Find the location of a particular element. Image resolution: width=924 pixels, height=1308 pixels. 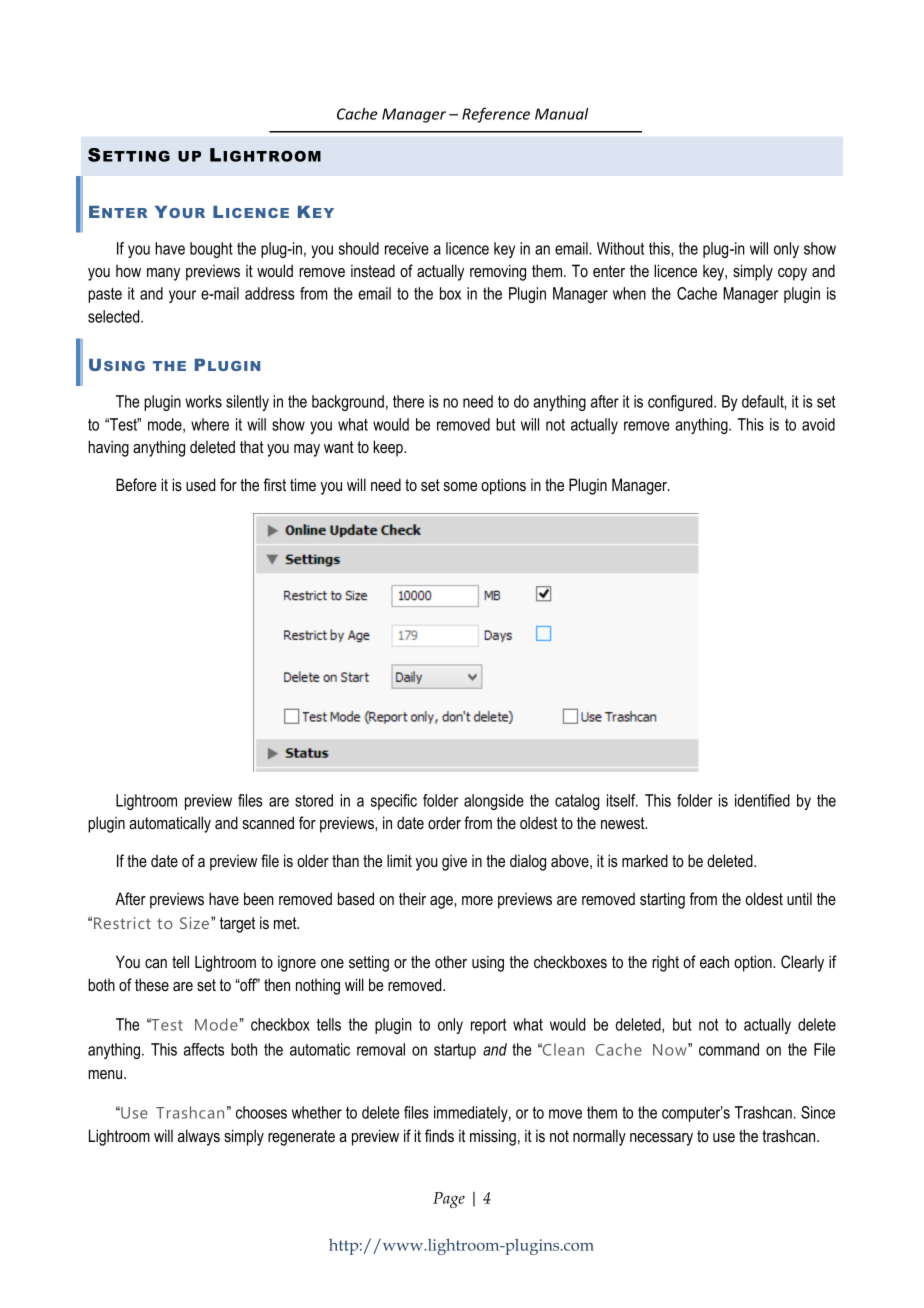

Page is located at coordinates (449, 1200).
